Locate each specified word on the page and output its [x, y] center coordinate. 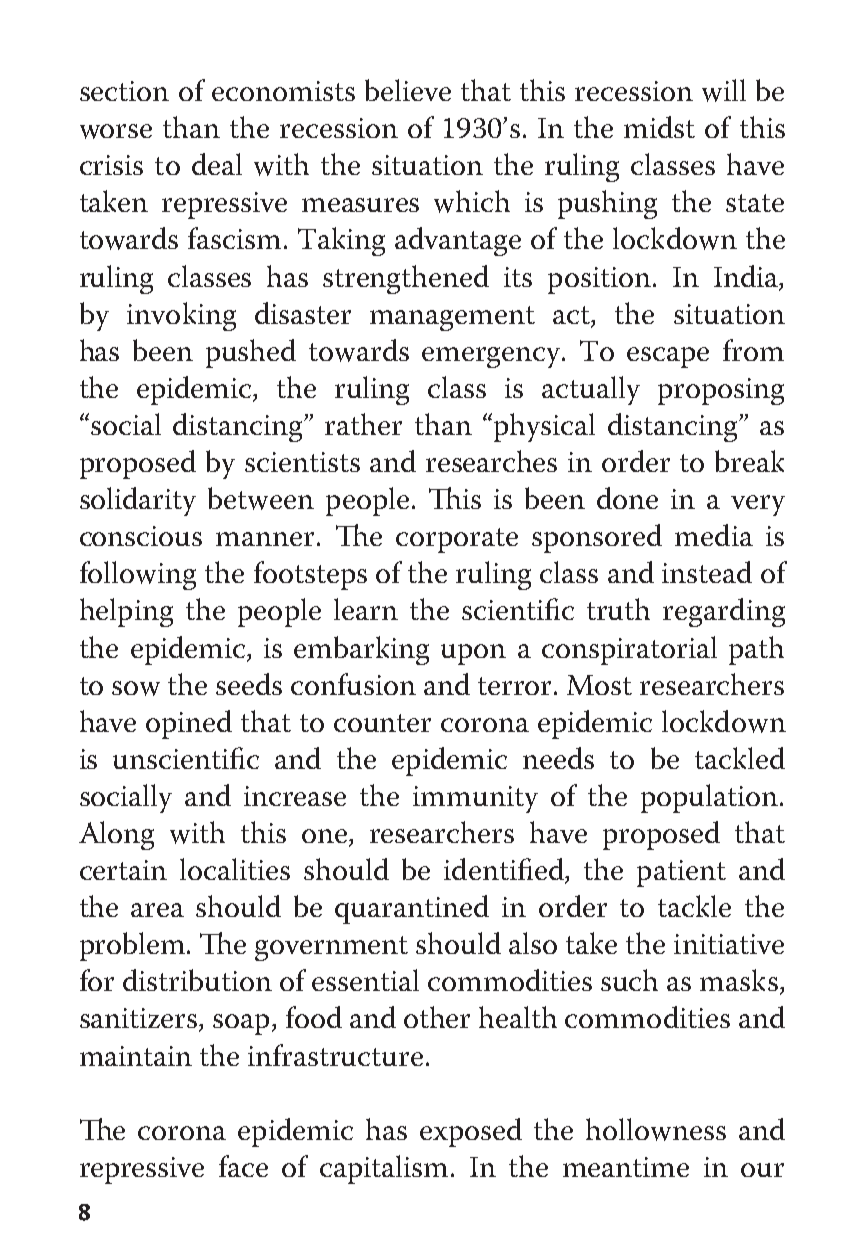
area [157, 910]
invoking [181, 316]
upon [473, 654]
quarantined [412, 909]
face [243, 1166]
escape [668, 357]
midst [659, 127]
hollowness [656, 1129]
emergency [493, 357]
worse [116, 131]
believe [408, 90]
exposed [471, 1132]
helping [126, 612]
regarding [724, 612]
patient [681, 873]
